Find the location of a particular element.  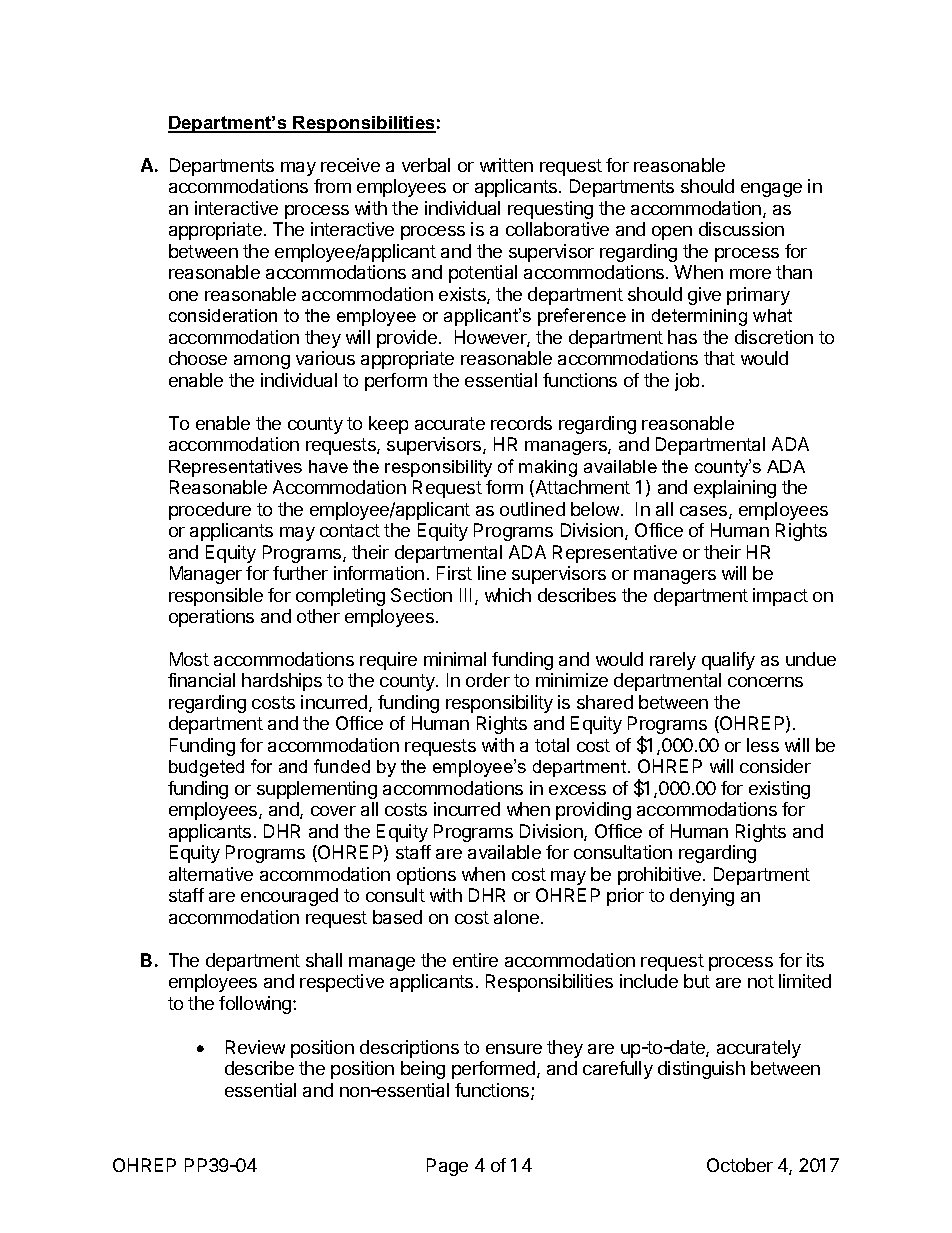

existing is located at coordinates (779, 790).
